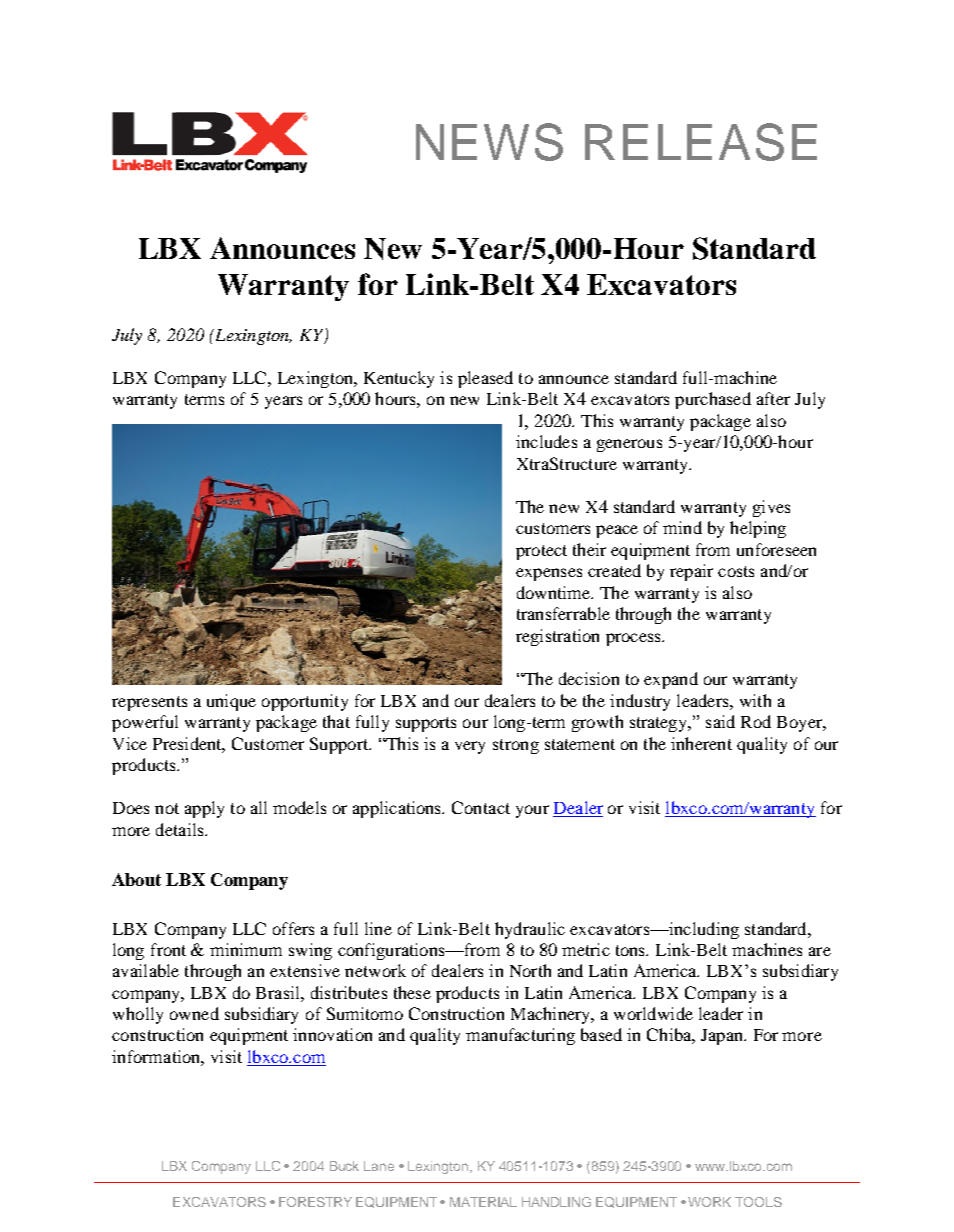  What do you see at coordinates (713, 400) in the screenshot?
I see `purchased` at bounding box center [713, 400].
